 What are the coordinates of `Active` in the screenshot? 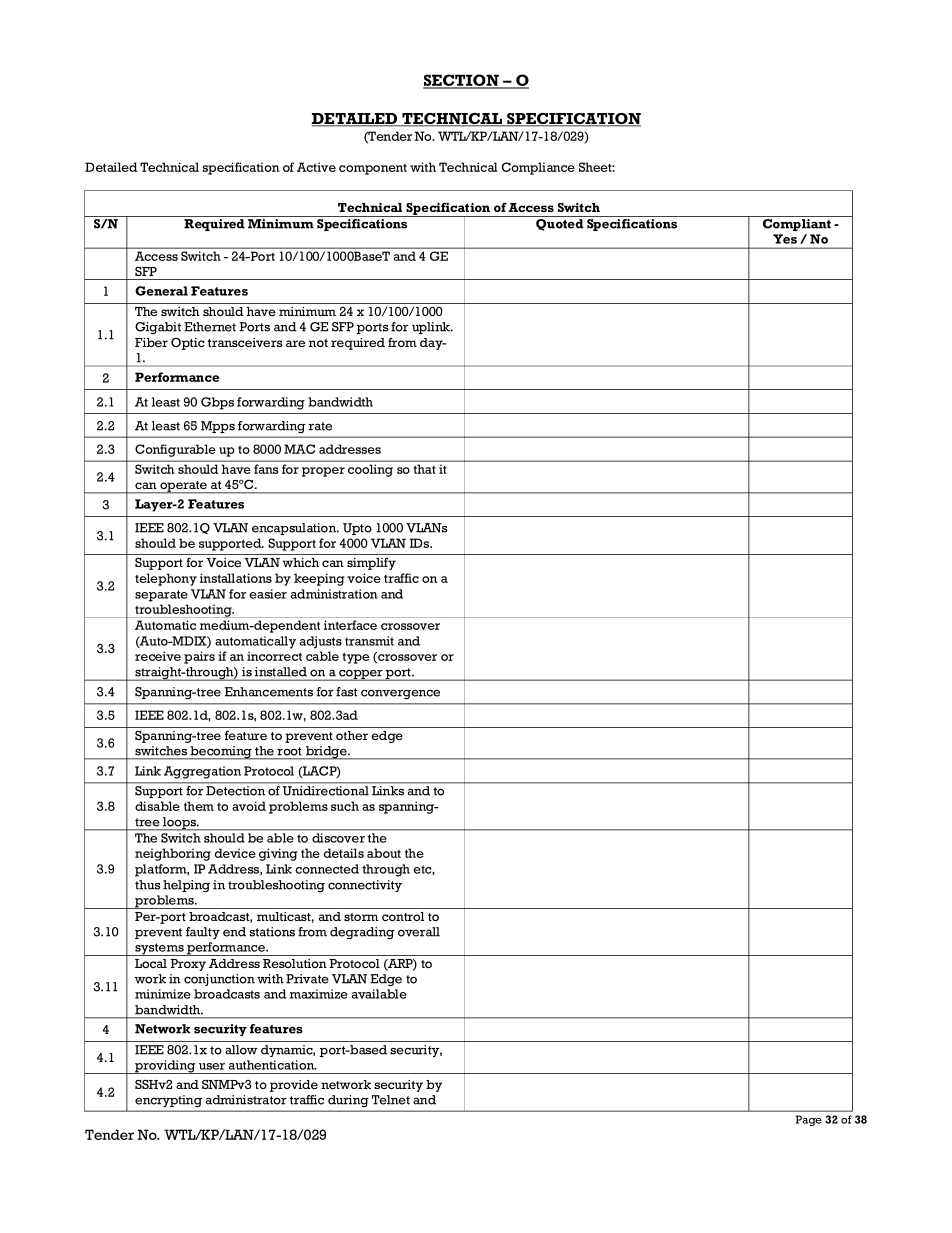 It's located at (316, 167).
